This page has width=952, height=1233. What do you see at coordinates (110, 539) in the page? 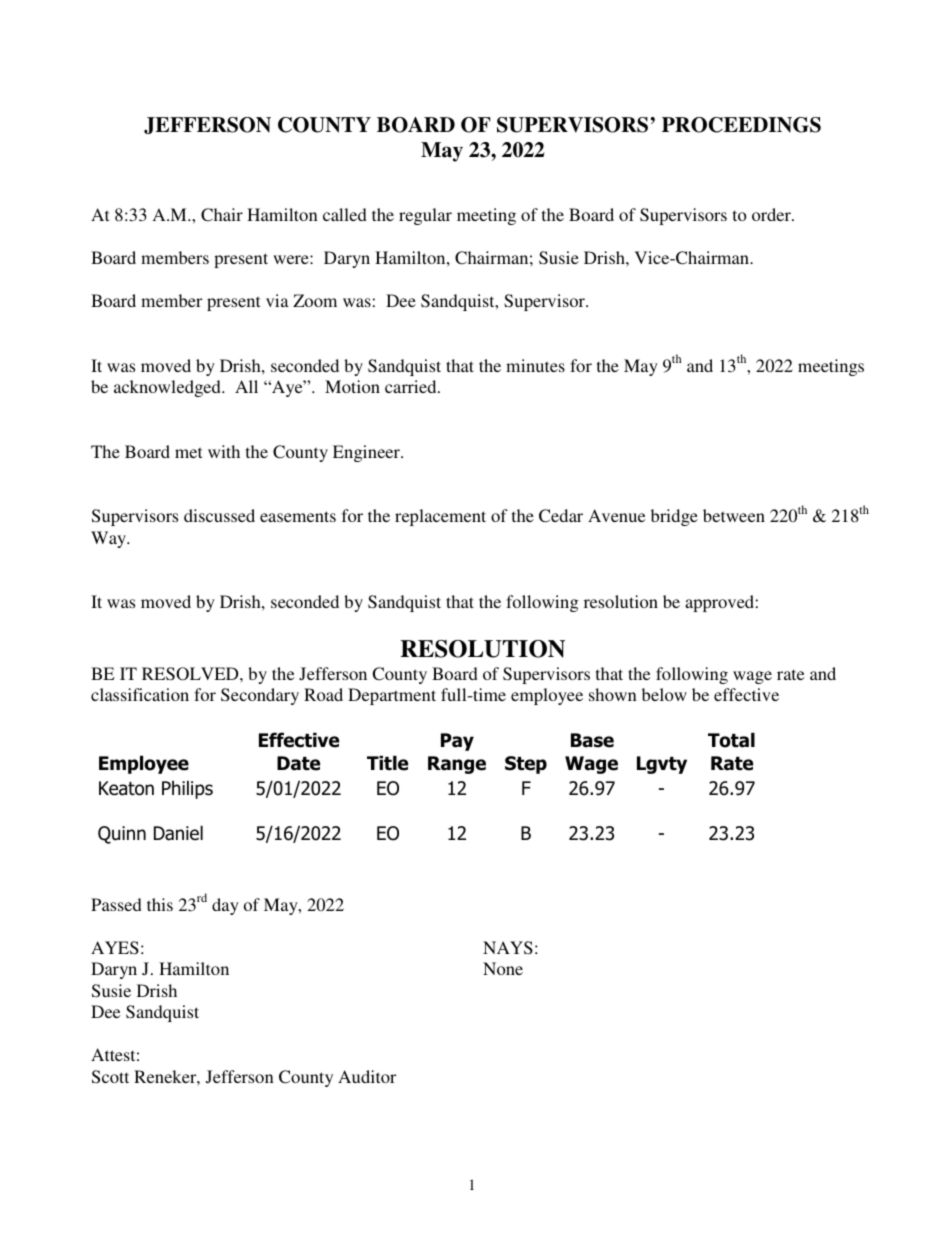
I see `Way` at bounding box center [110, 539].
